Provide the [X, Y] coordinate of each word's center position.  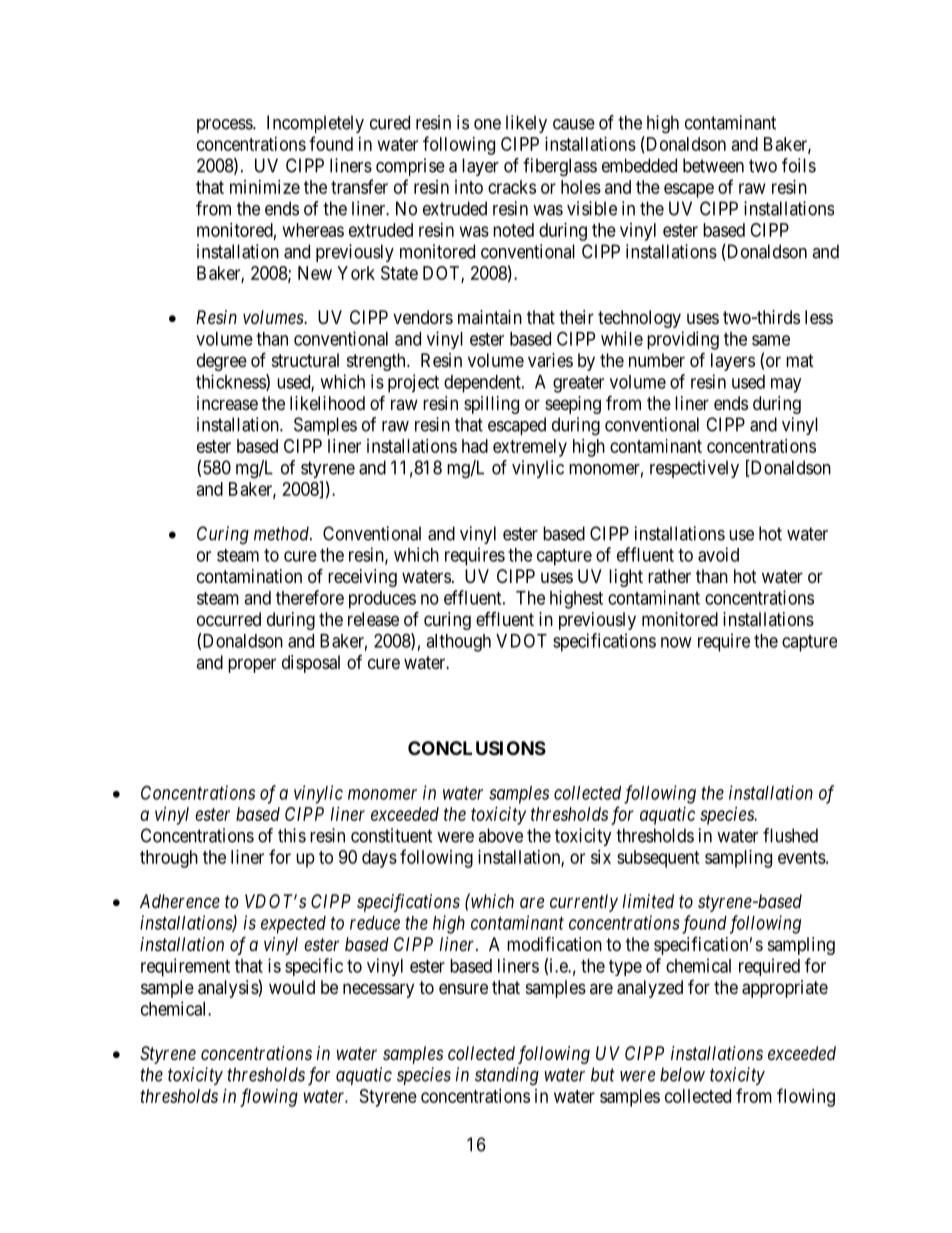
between [713, 165]
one [487, 124]
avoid [718, 554]
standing [507, 1076]
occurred [229, 619]
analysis [228, 989]
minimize [265, 187]
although [458, 643]
